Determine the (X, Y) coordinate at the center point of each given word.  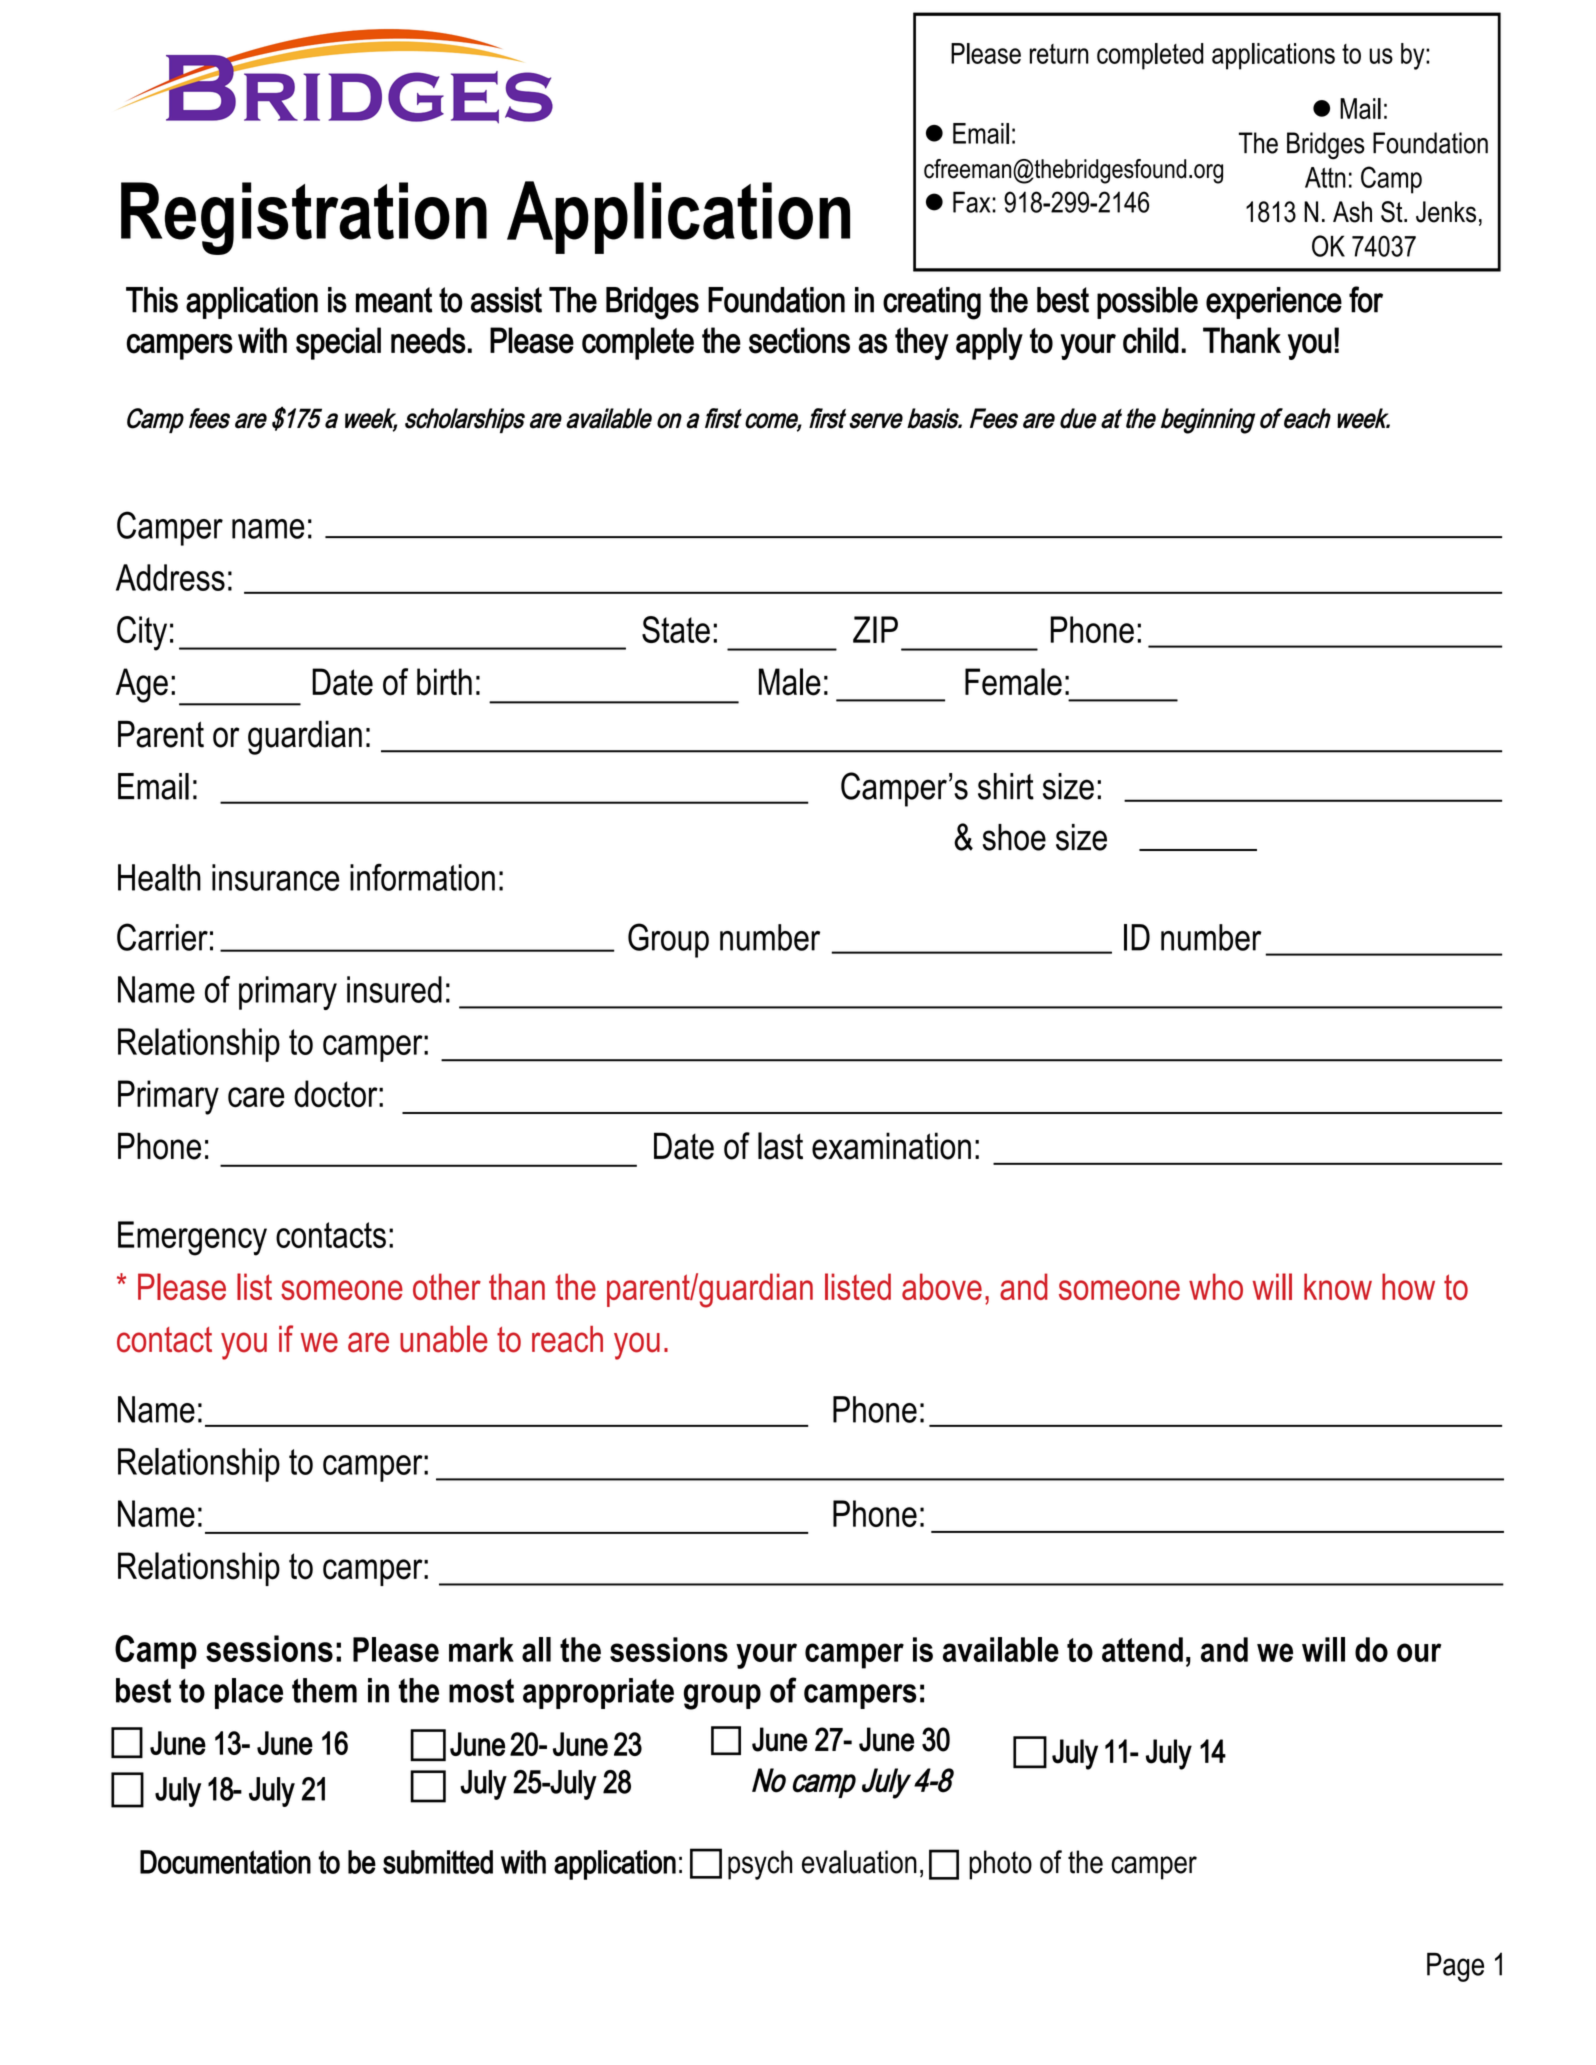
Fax (973, 202)
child (1151, 340)
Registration (304, 218)
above (942, 1286)
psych (760, 1865)
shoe (1014, 837)
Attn (1325, 177)
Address (170, 577)
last (780, 1146)
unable (444, 1339)
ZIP (875, 629)
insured (394, 989)
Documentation (225, 1862)
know (1338, 1286)
